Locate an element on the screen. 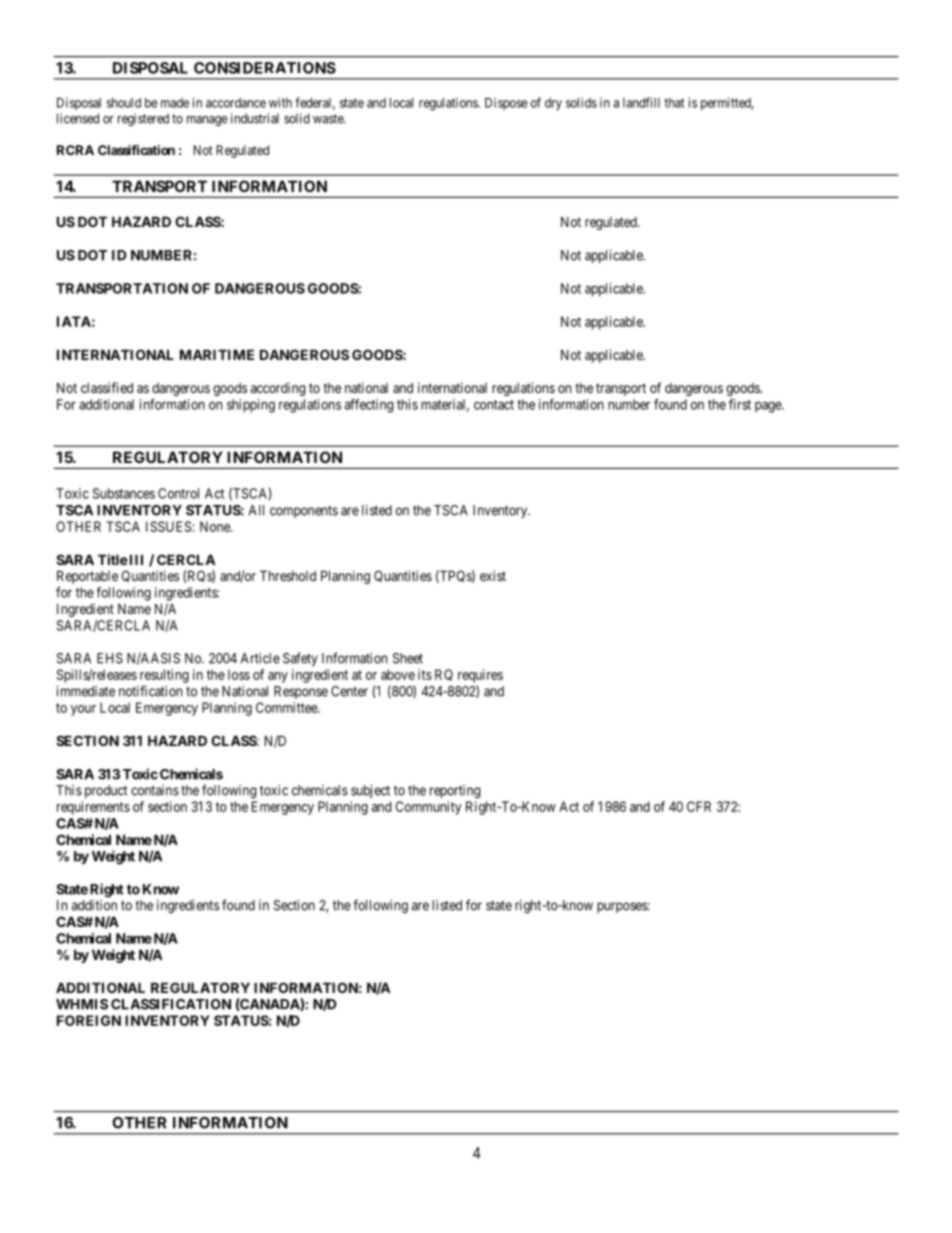  registered is located at coordinates (143, 119).
